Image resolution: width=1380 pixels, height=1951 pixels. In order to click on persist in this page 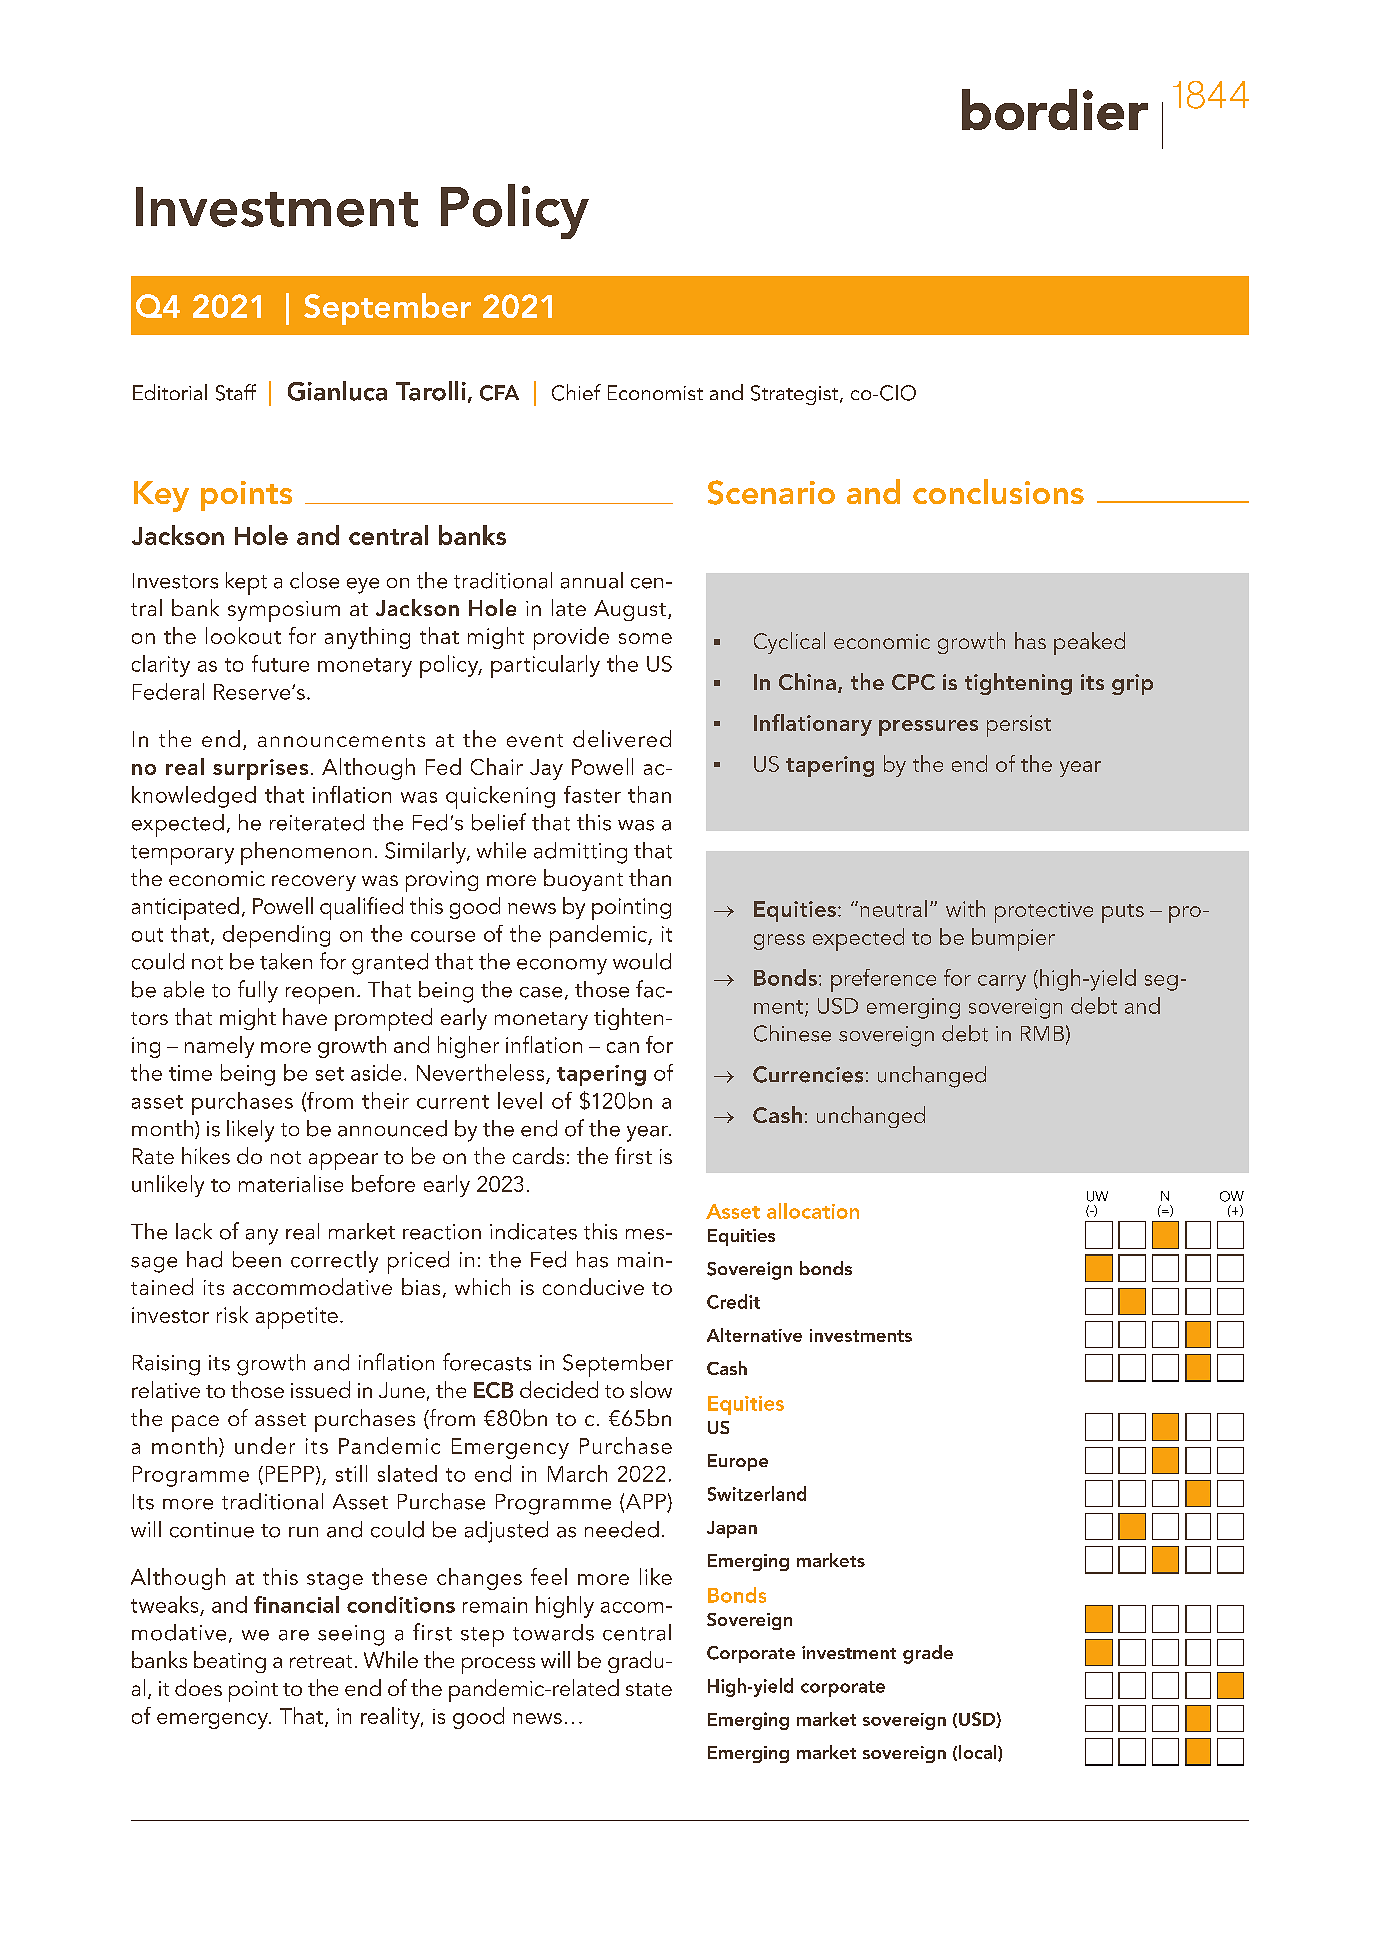, I will do `click(1019, 726)`.
